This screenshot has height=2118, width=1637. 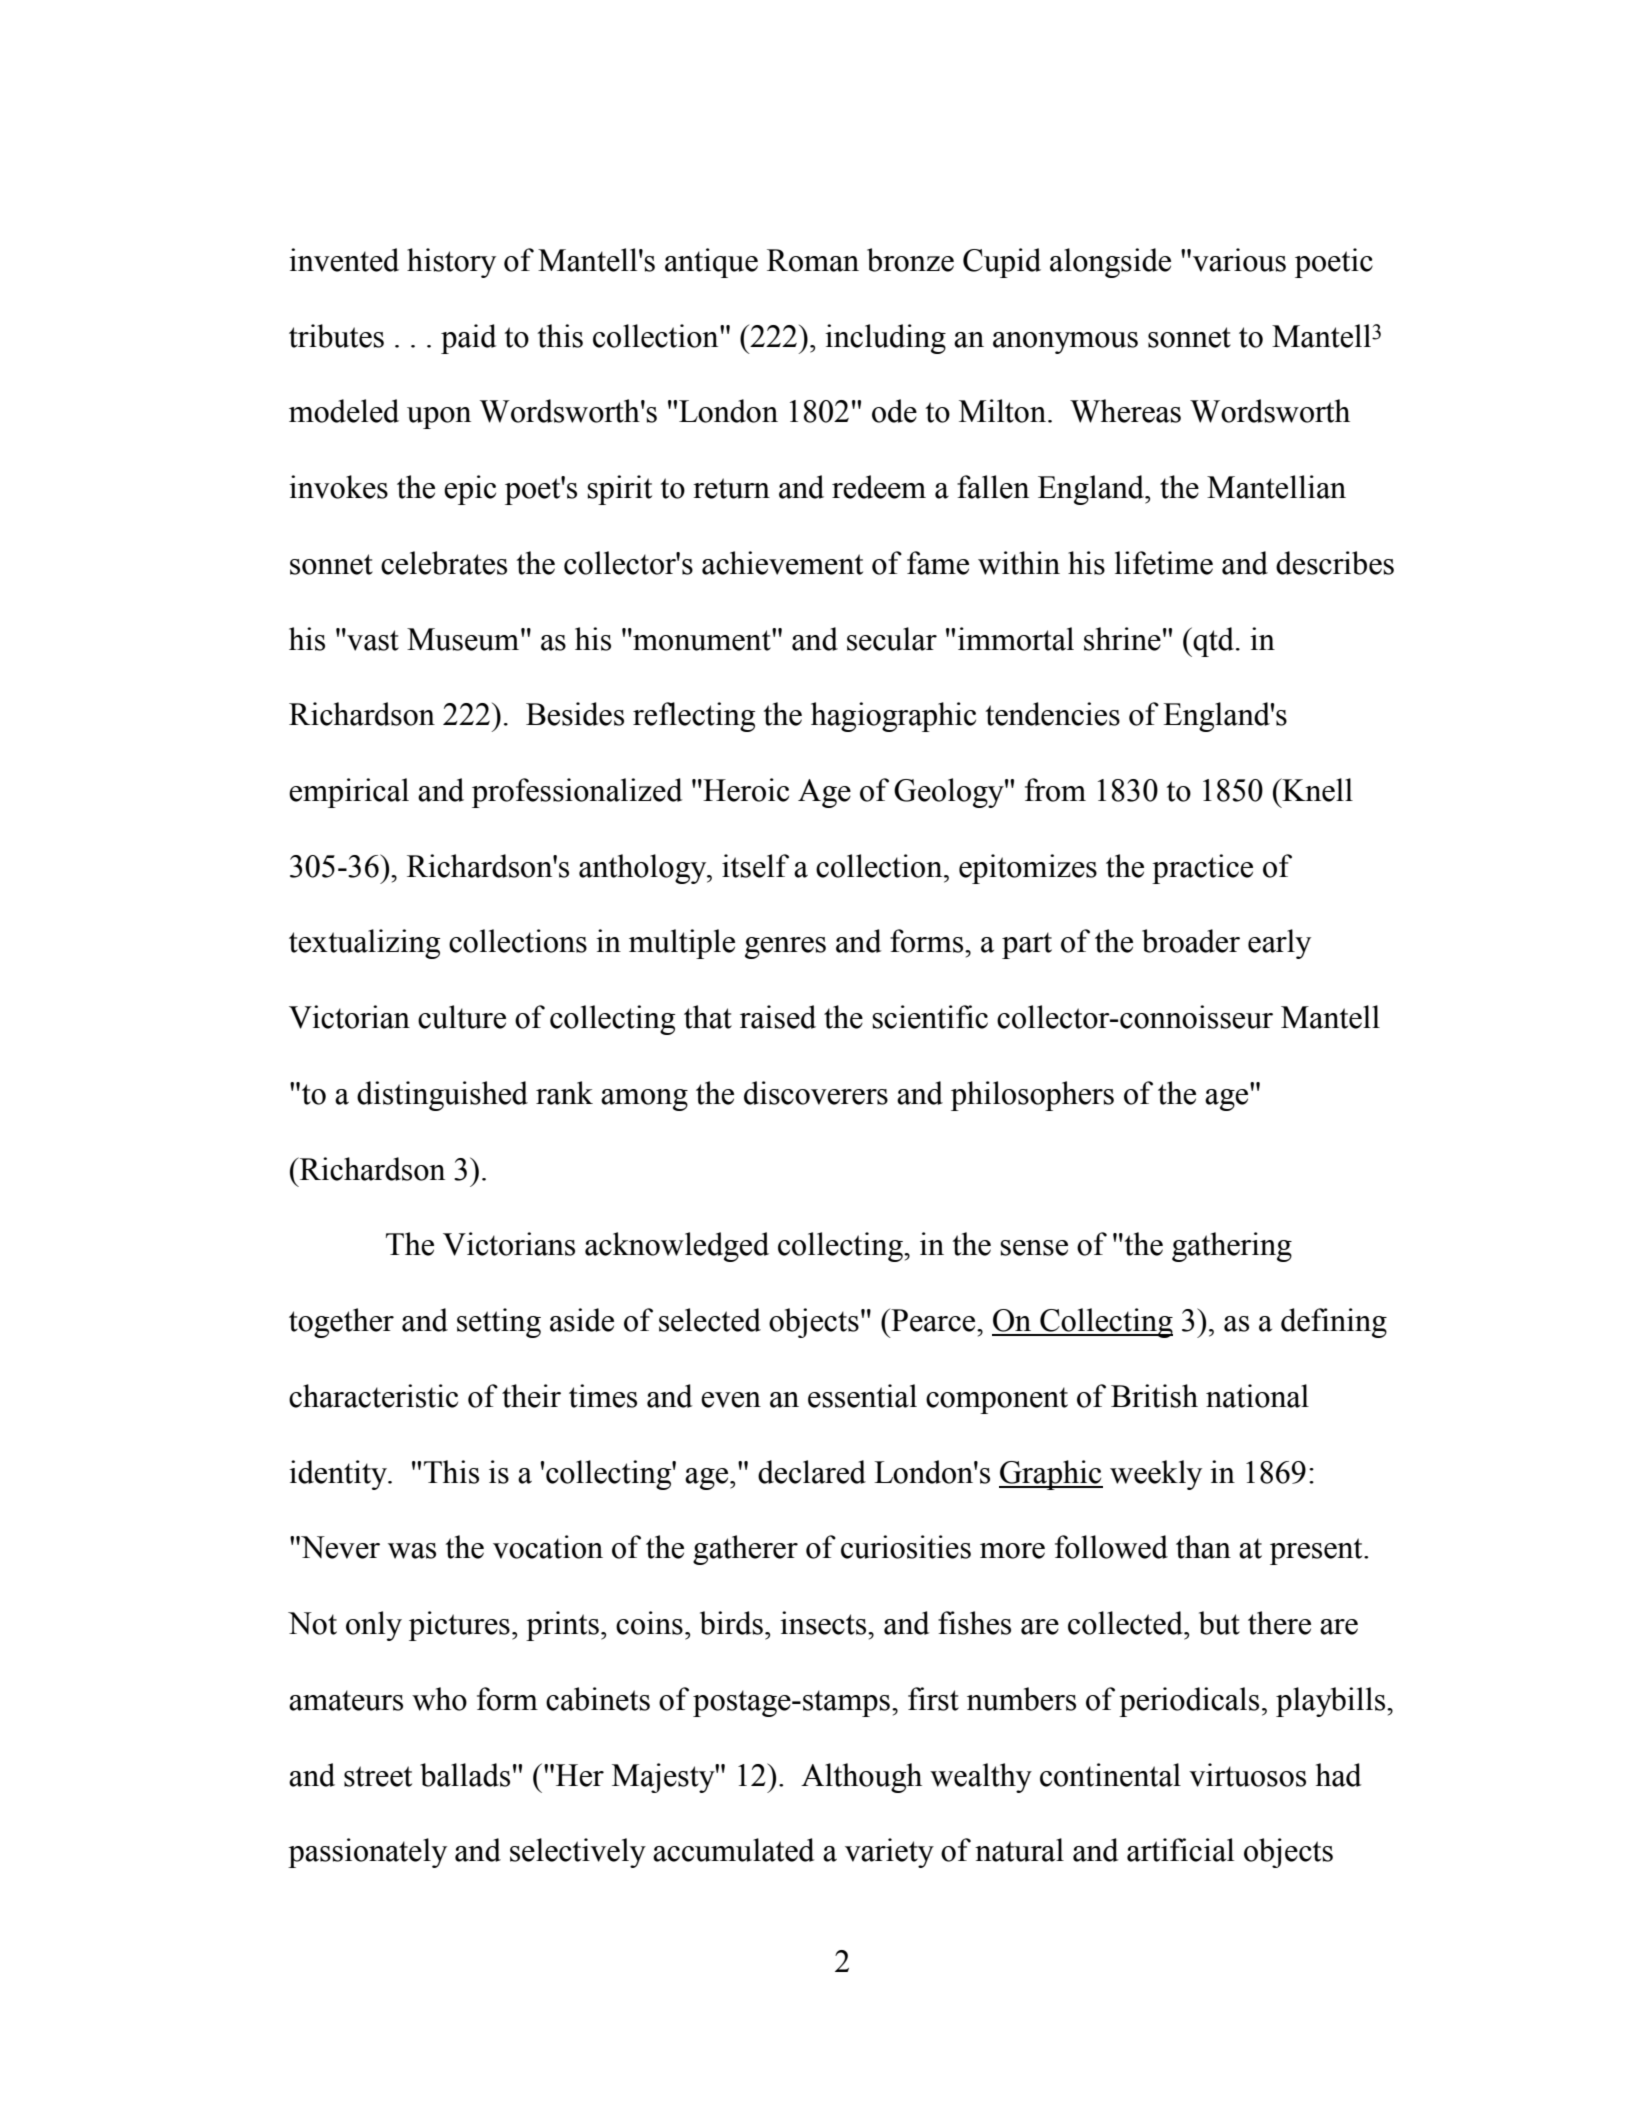 I want to click on characteristic, so click(x=373, y=1396).
